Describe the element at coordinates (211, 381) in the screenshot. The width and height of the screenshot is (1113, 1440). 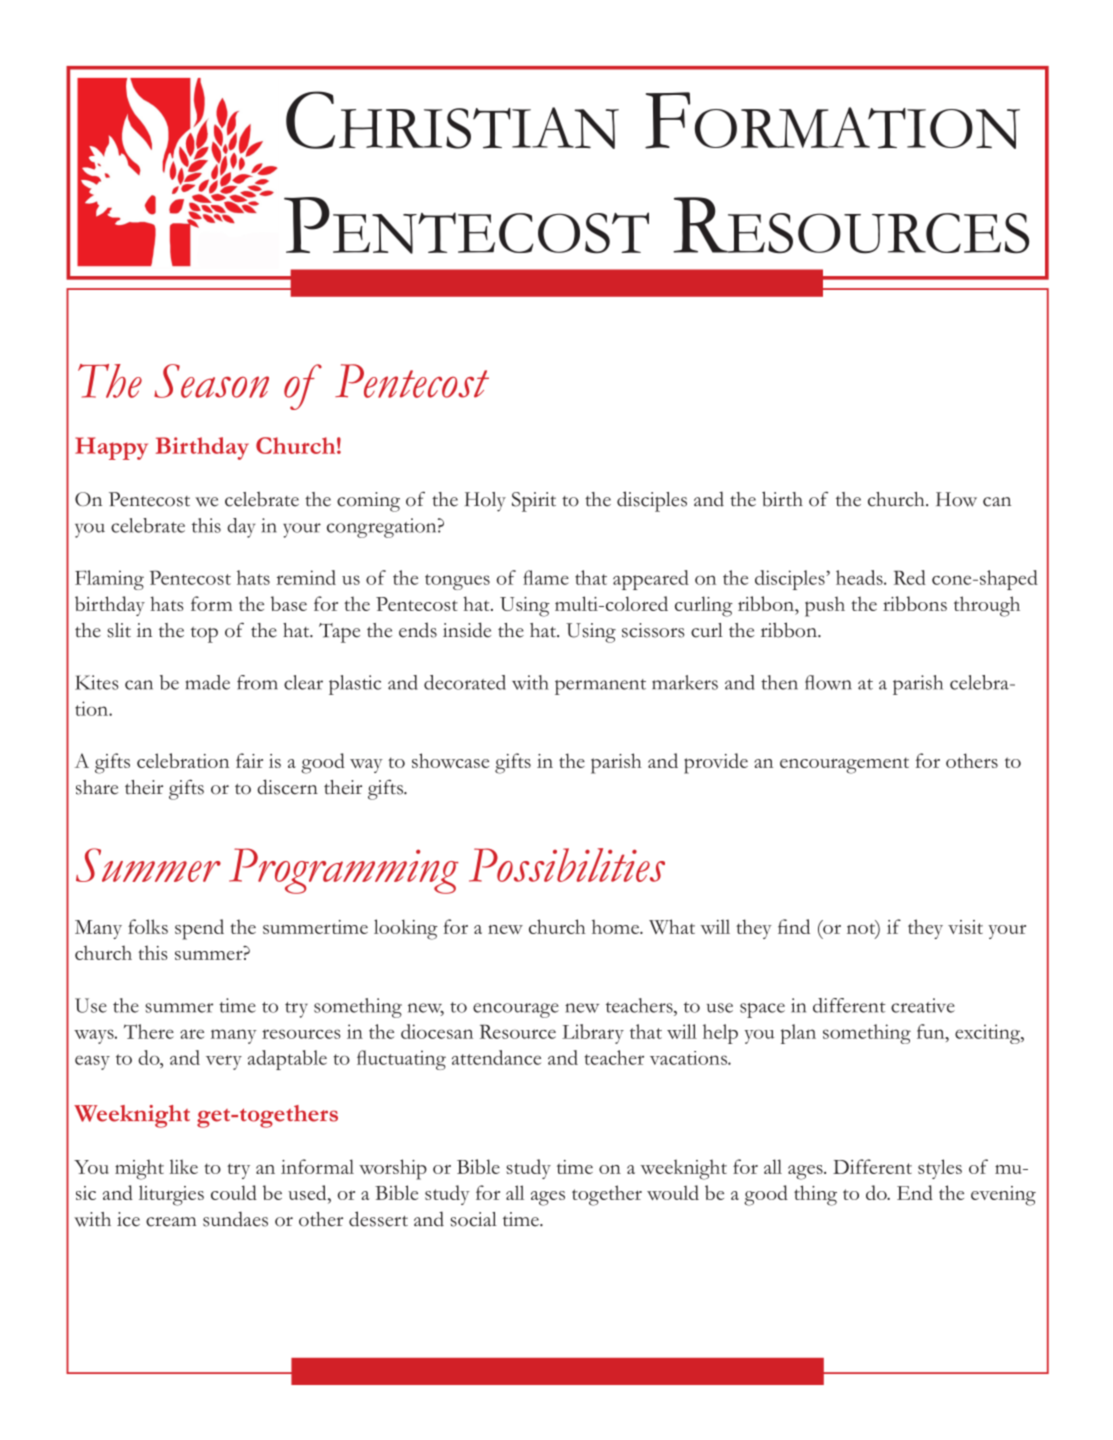
I see `Season` at that location.
